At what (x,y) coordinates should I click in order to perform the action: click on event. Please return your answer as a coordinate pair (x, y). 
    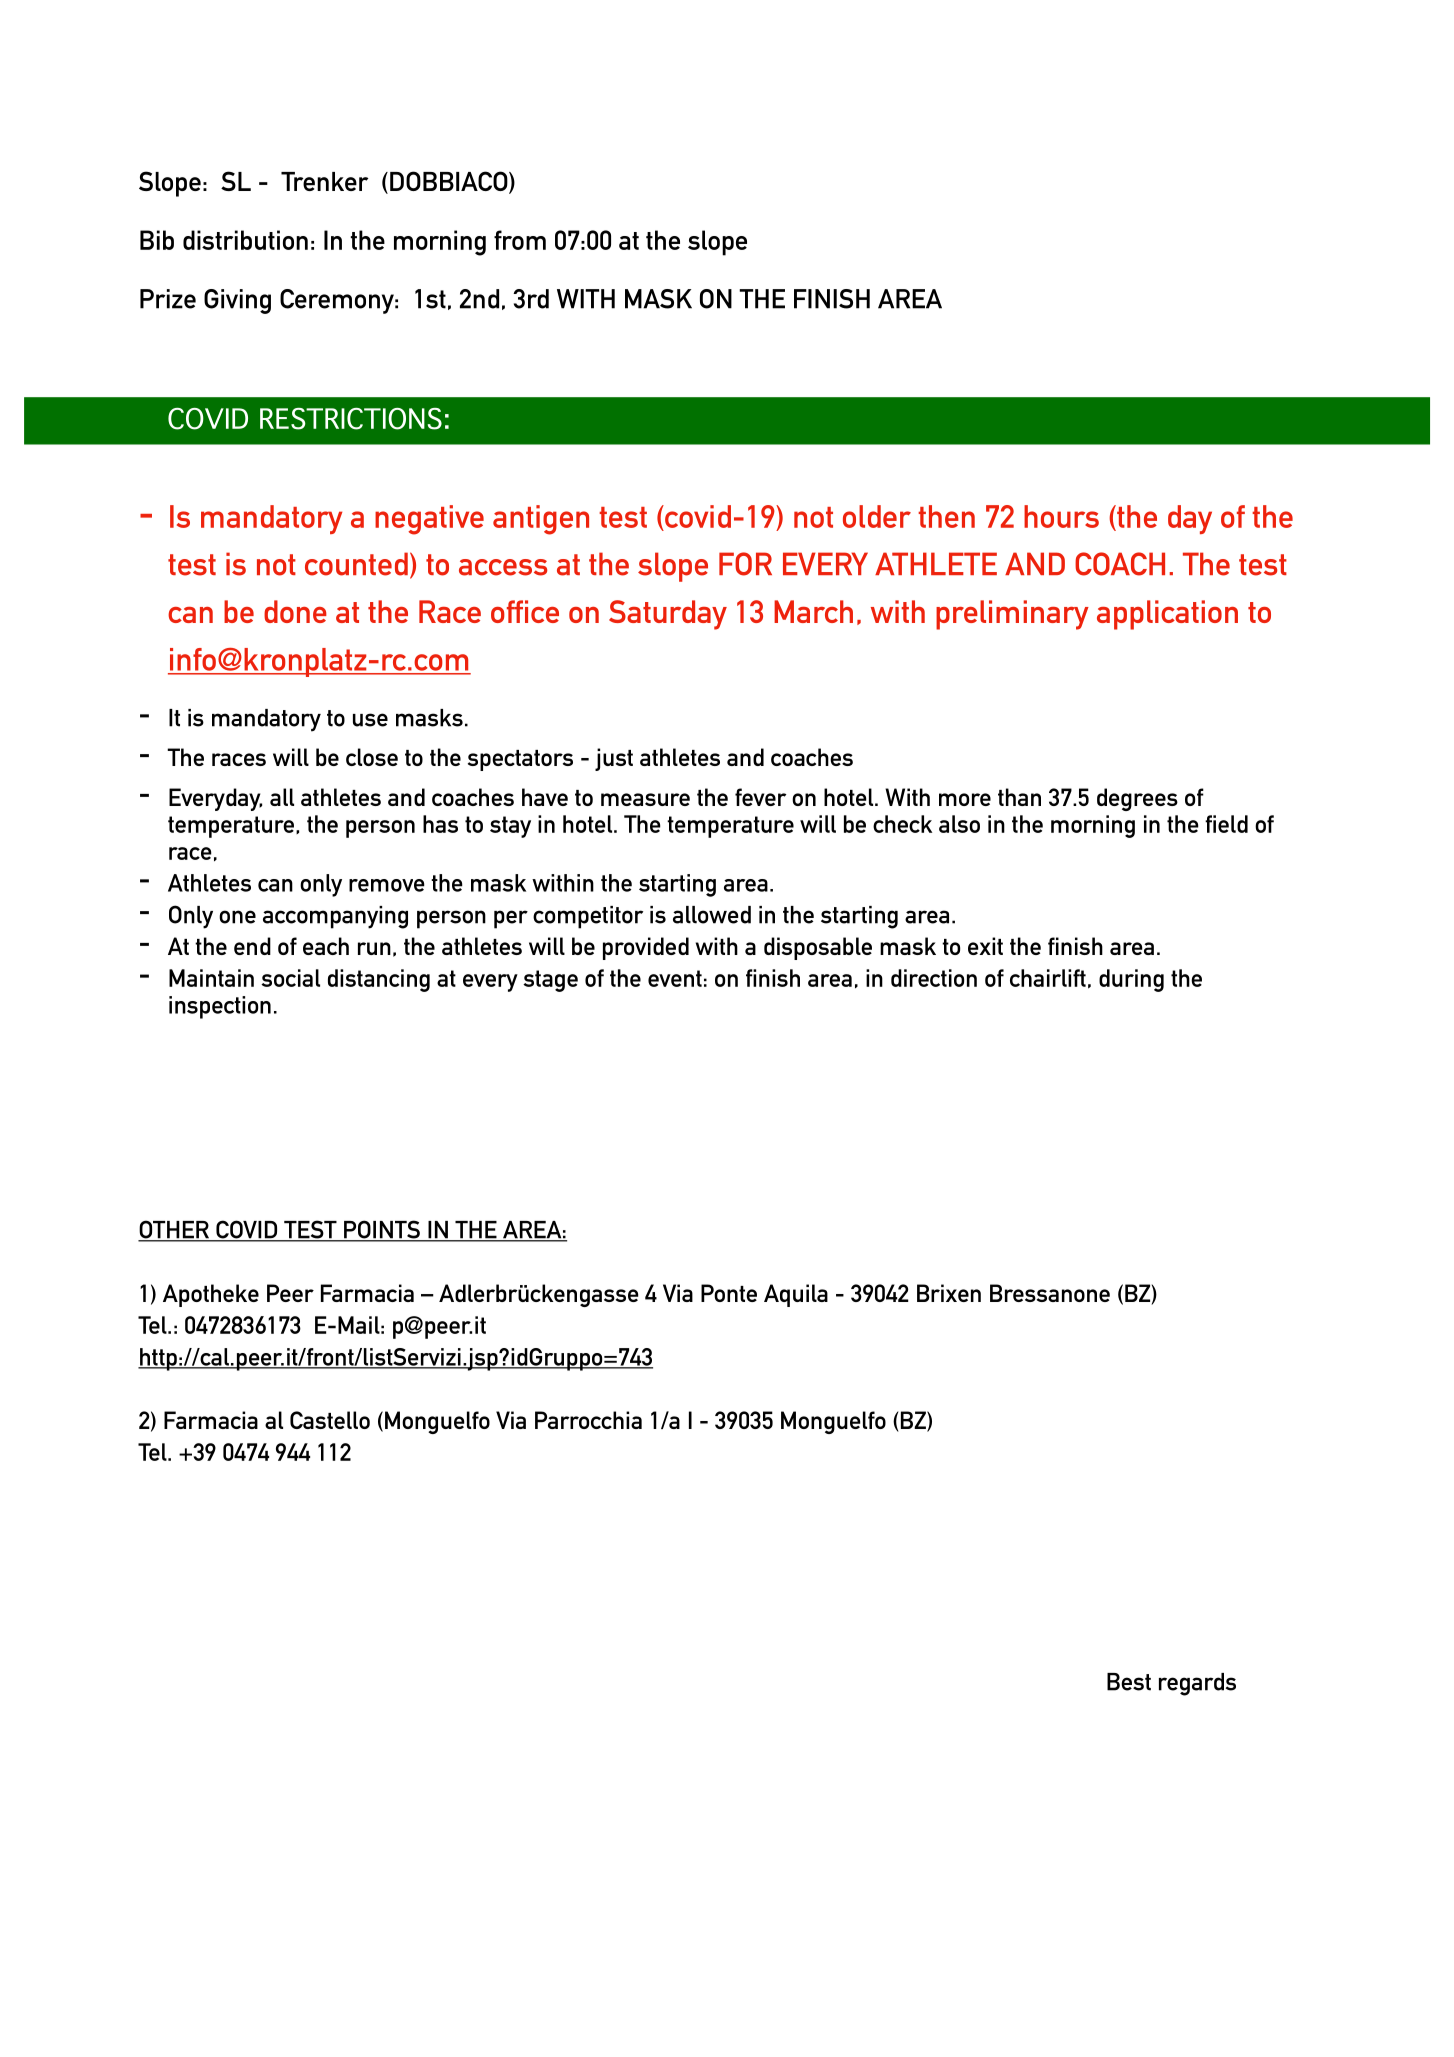
    Looking at the image, I should click on (675, 978).
